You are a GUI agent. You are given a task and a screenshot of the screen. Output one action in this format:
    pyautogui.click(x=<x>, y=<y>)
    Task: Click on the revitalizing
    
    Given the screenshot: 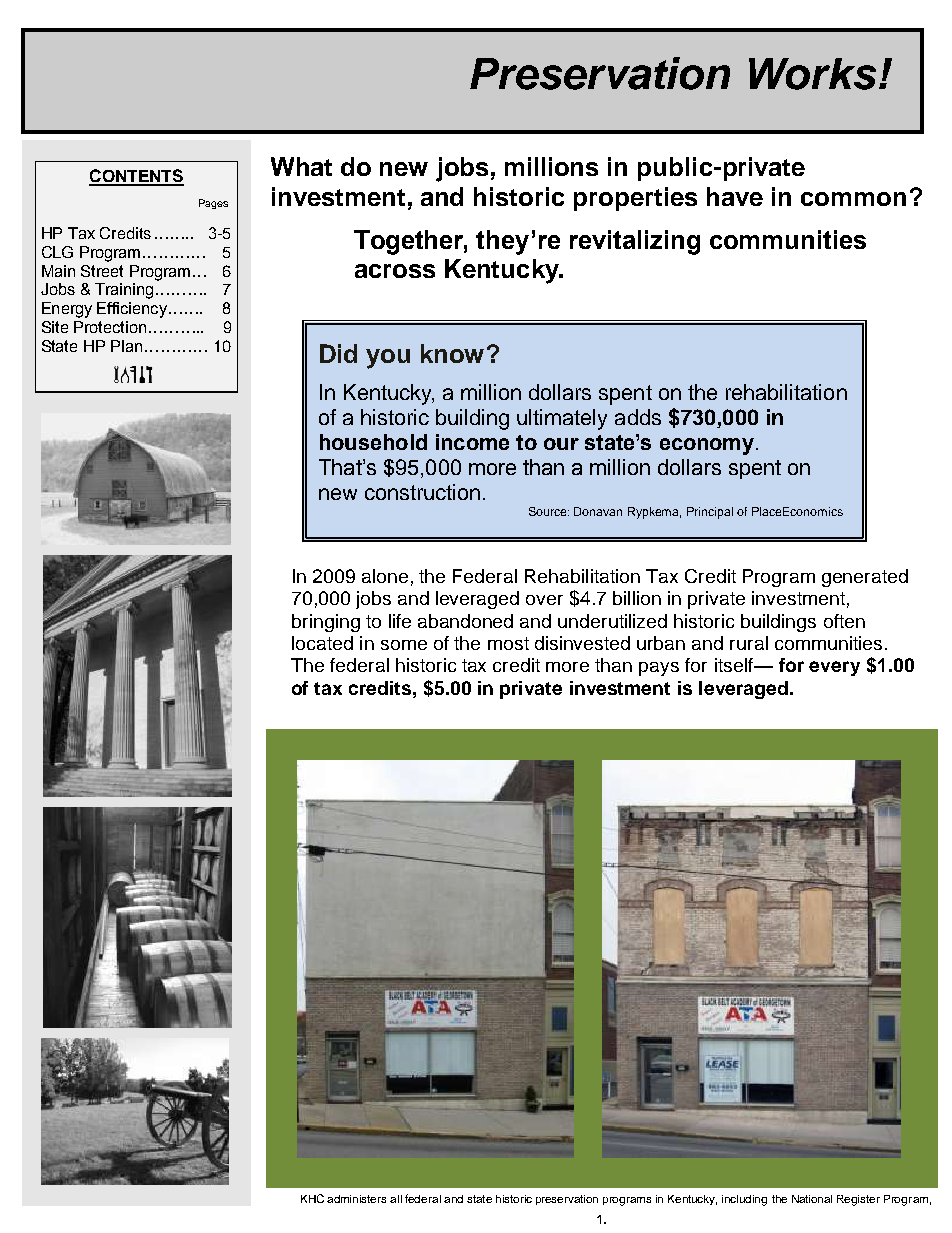 What is the action you would take?
    pyautogui.click(x=635, y=242)
